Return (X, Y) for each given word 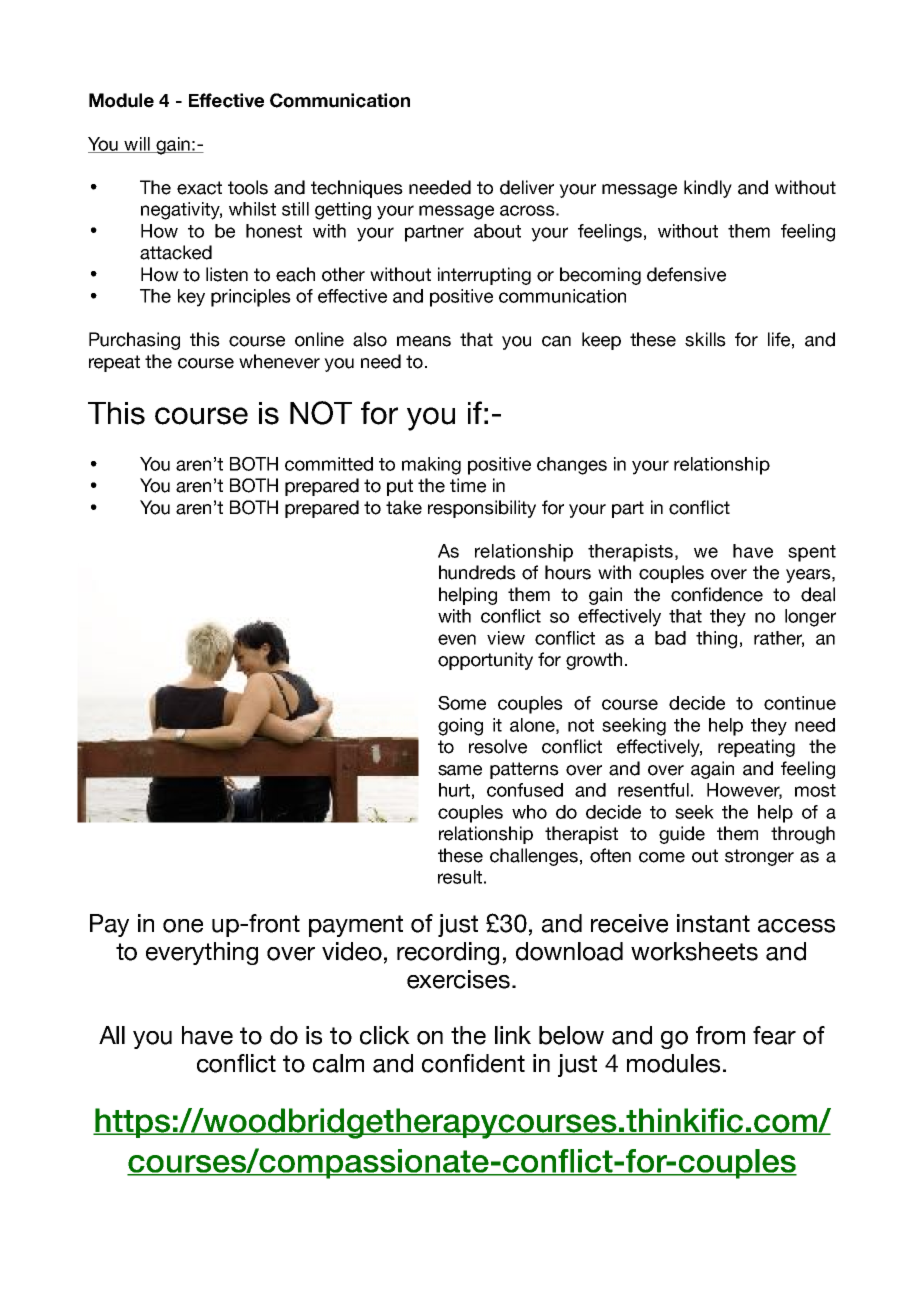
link (513, 1035)
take (404, 507)
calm (338, 1063)
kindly (708, 189)
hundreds (477, 572)
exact (199, 188)
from (720, 1035)
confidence (717, 594)
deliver (527, 187)
